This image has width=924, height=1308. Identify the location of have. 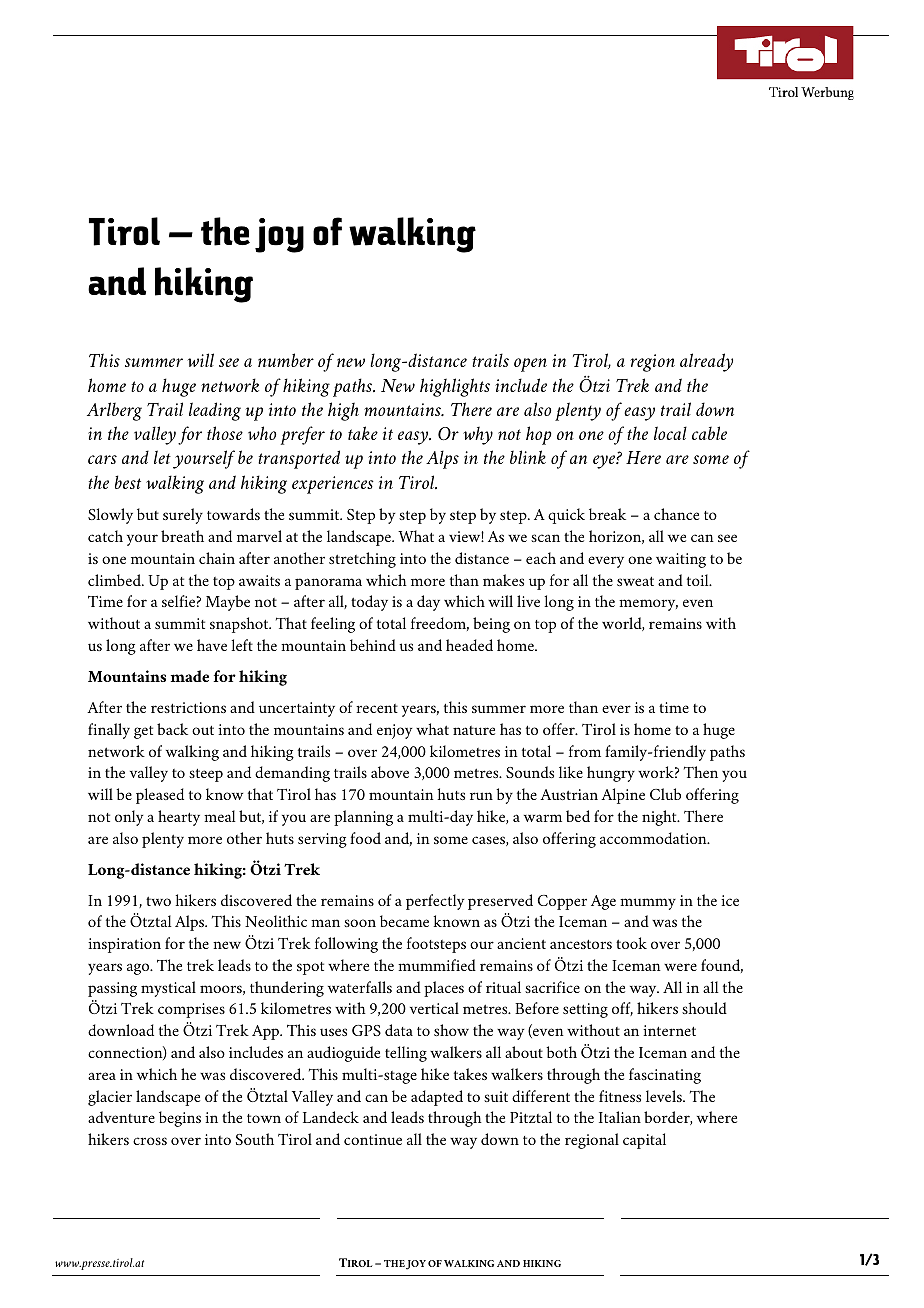
(212, 645).
